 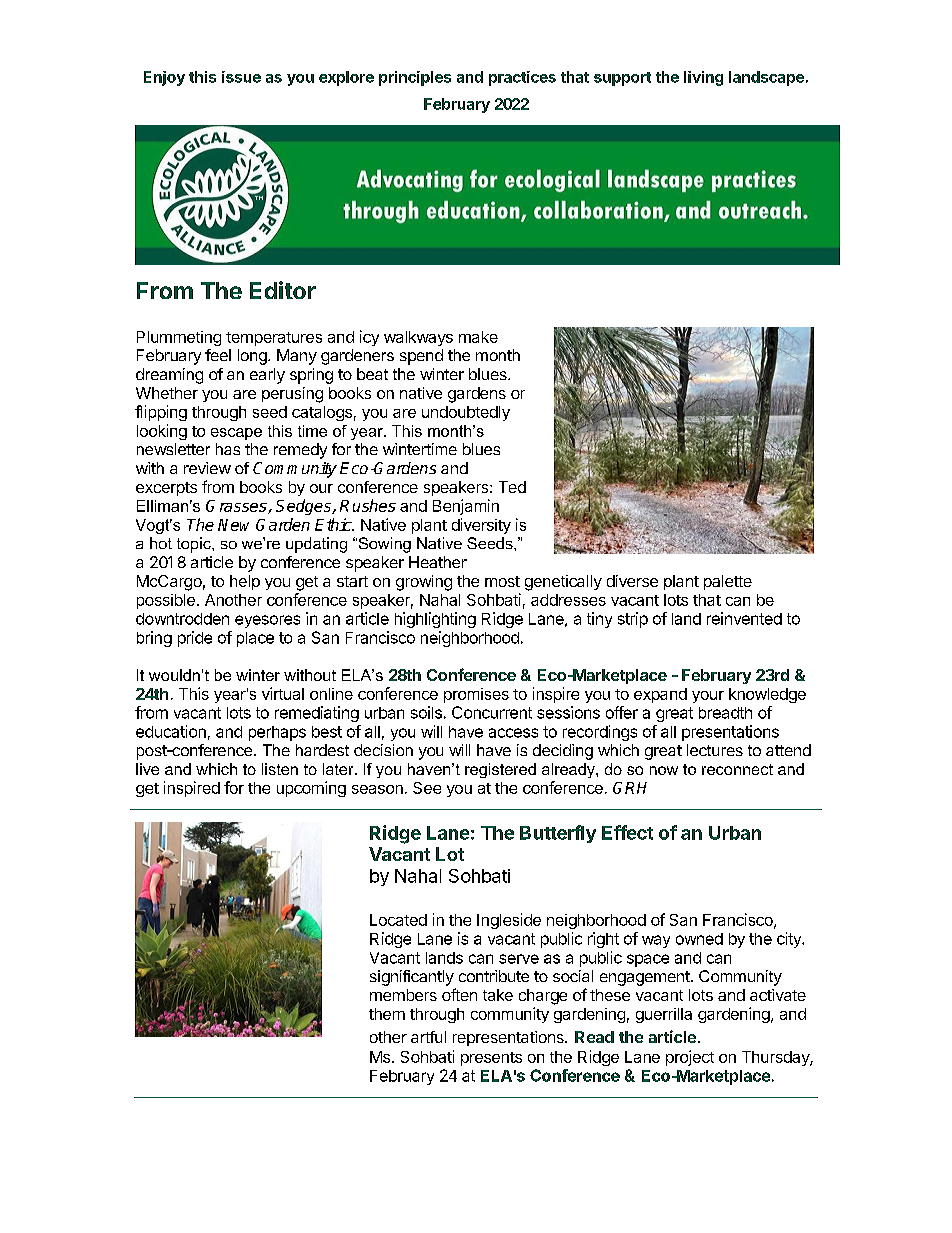 I want to click on feel, so click(x=218, y=355).
